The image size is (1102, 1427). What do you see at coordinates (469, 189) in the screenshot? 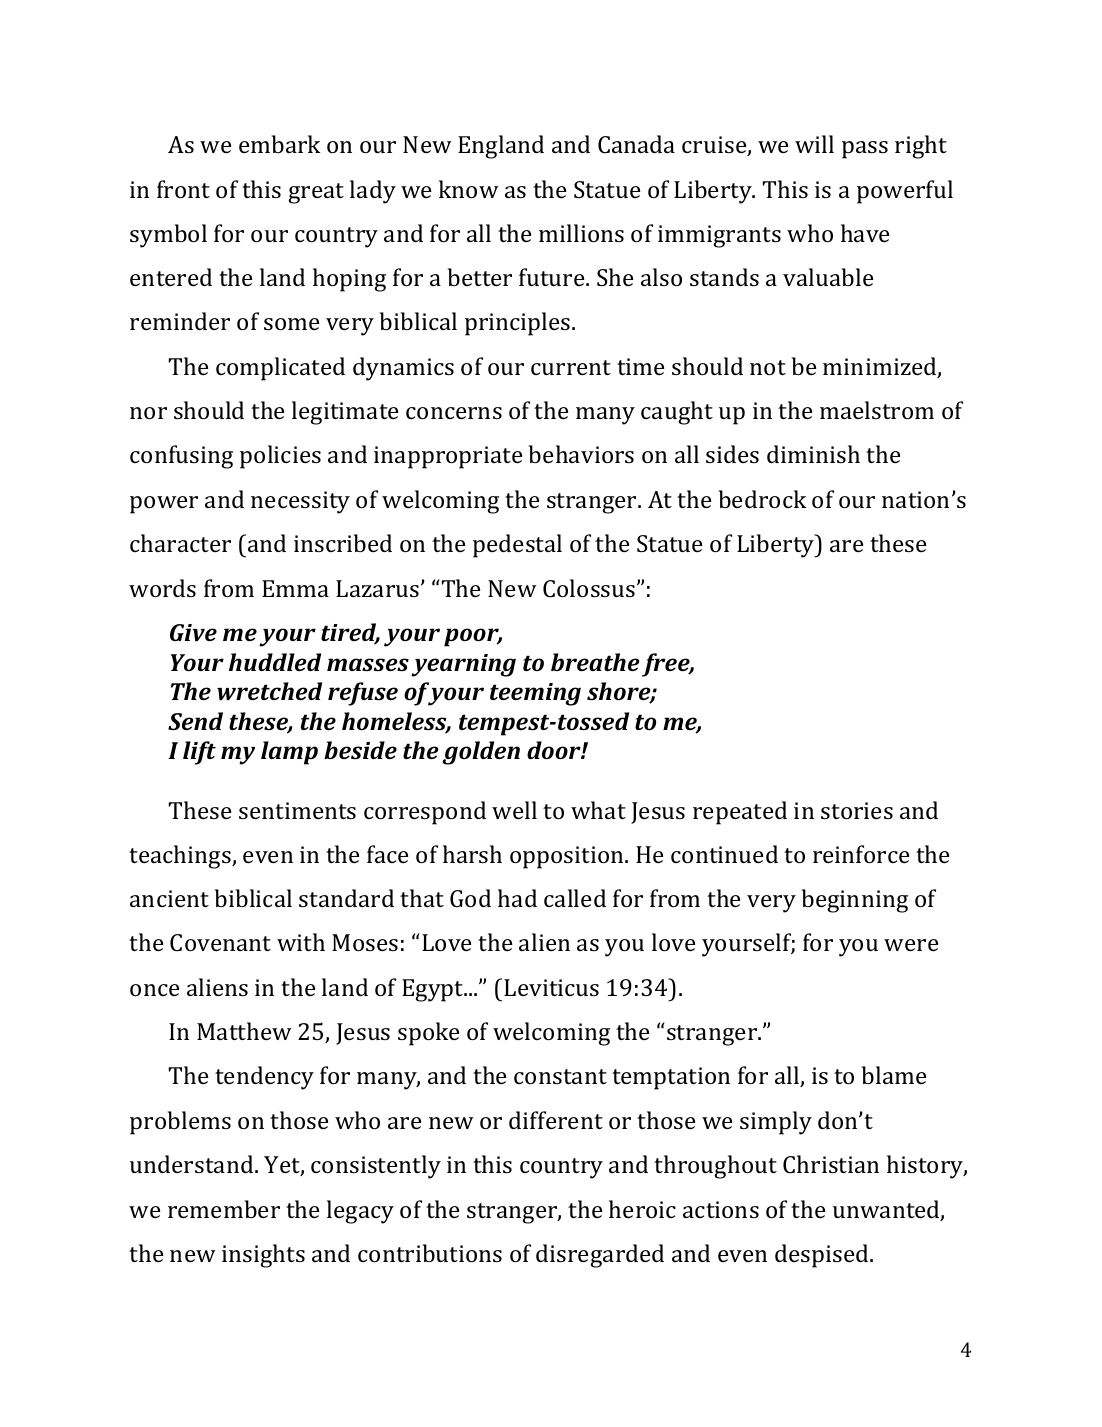
I see `know` at bounding box center [469, 189].
